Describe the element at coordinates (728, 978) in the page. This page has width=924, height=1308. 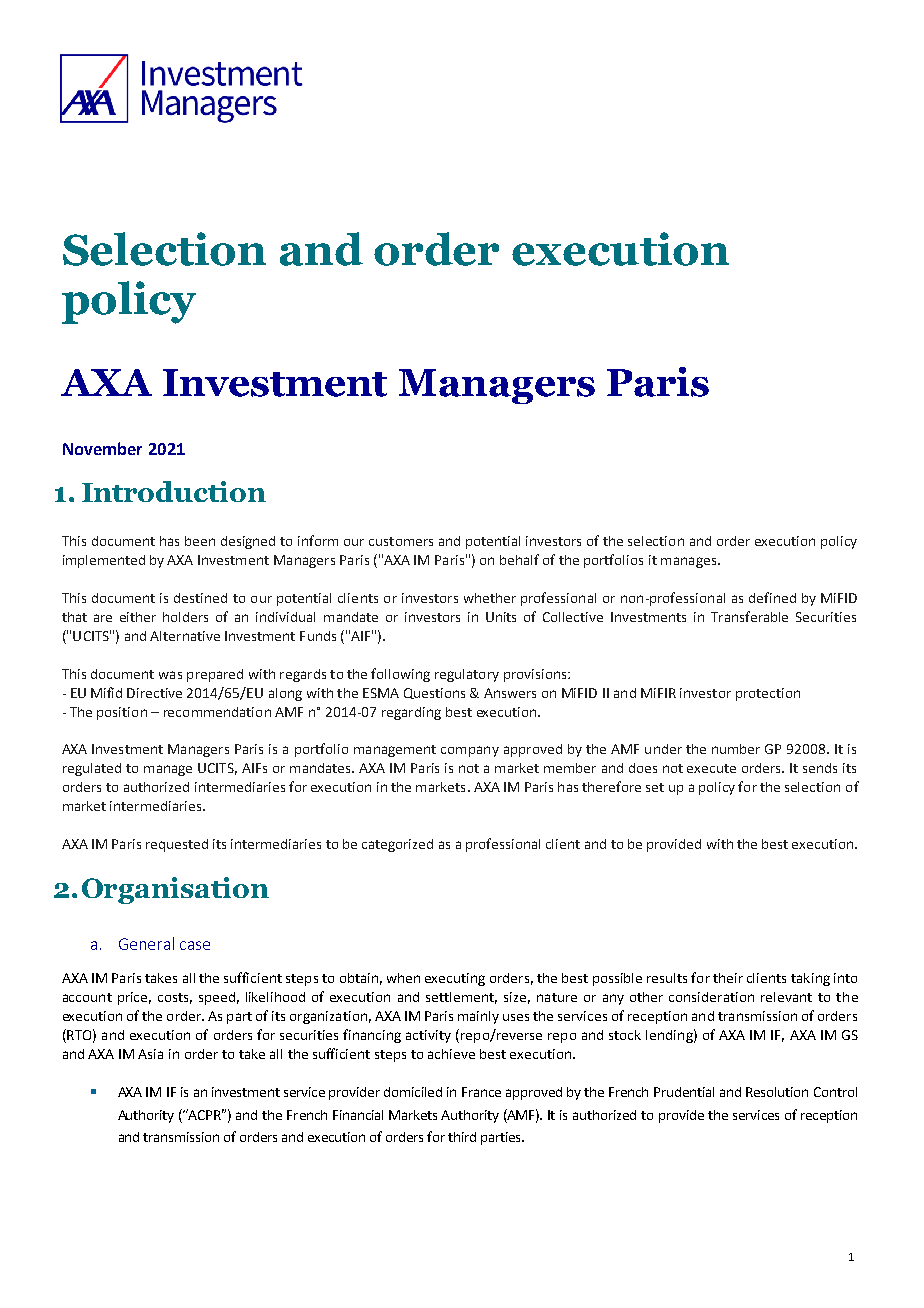
I see `their` at that location.
